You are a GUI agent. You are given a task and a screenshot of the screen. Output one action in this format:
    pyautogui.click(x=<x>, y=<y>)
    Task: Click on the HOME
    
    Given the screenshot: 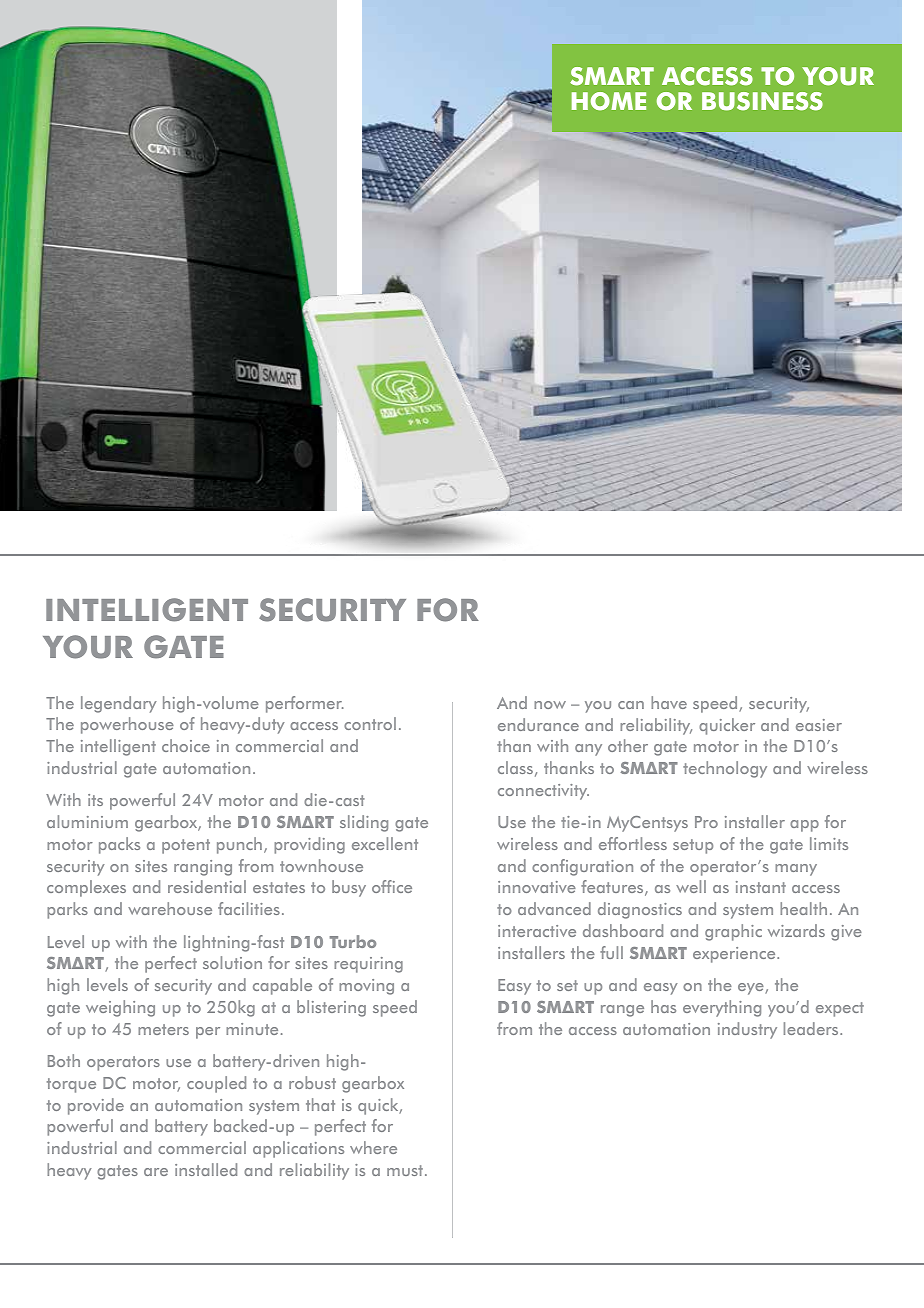 What is the action you would take?
    pyautogui.click(x=609, y=101)
